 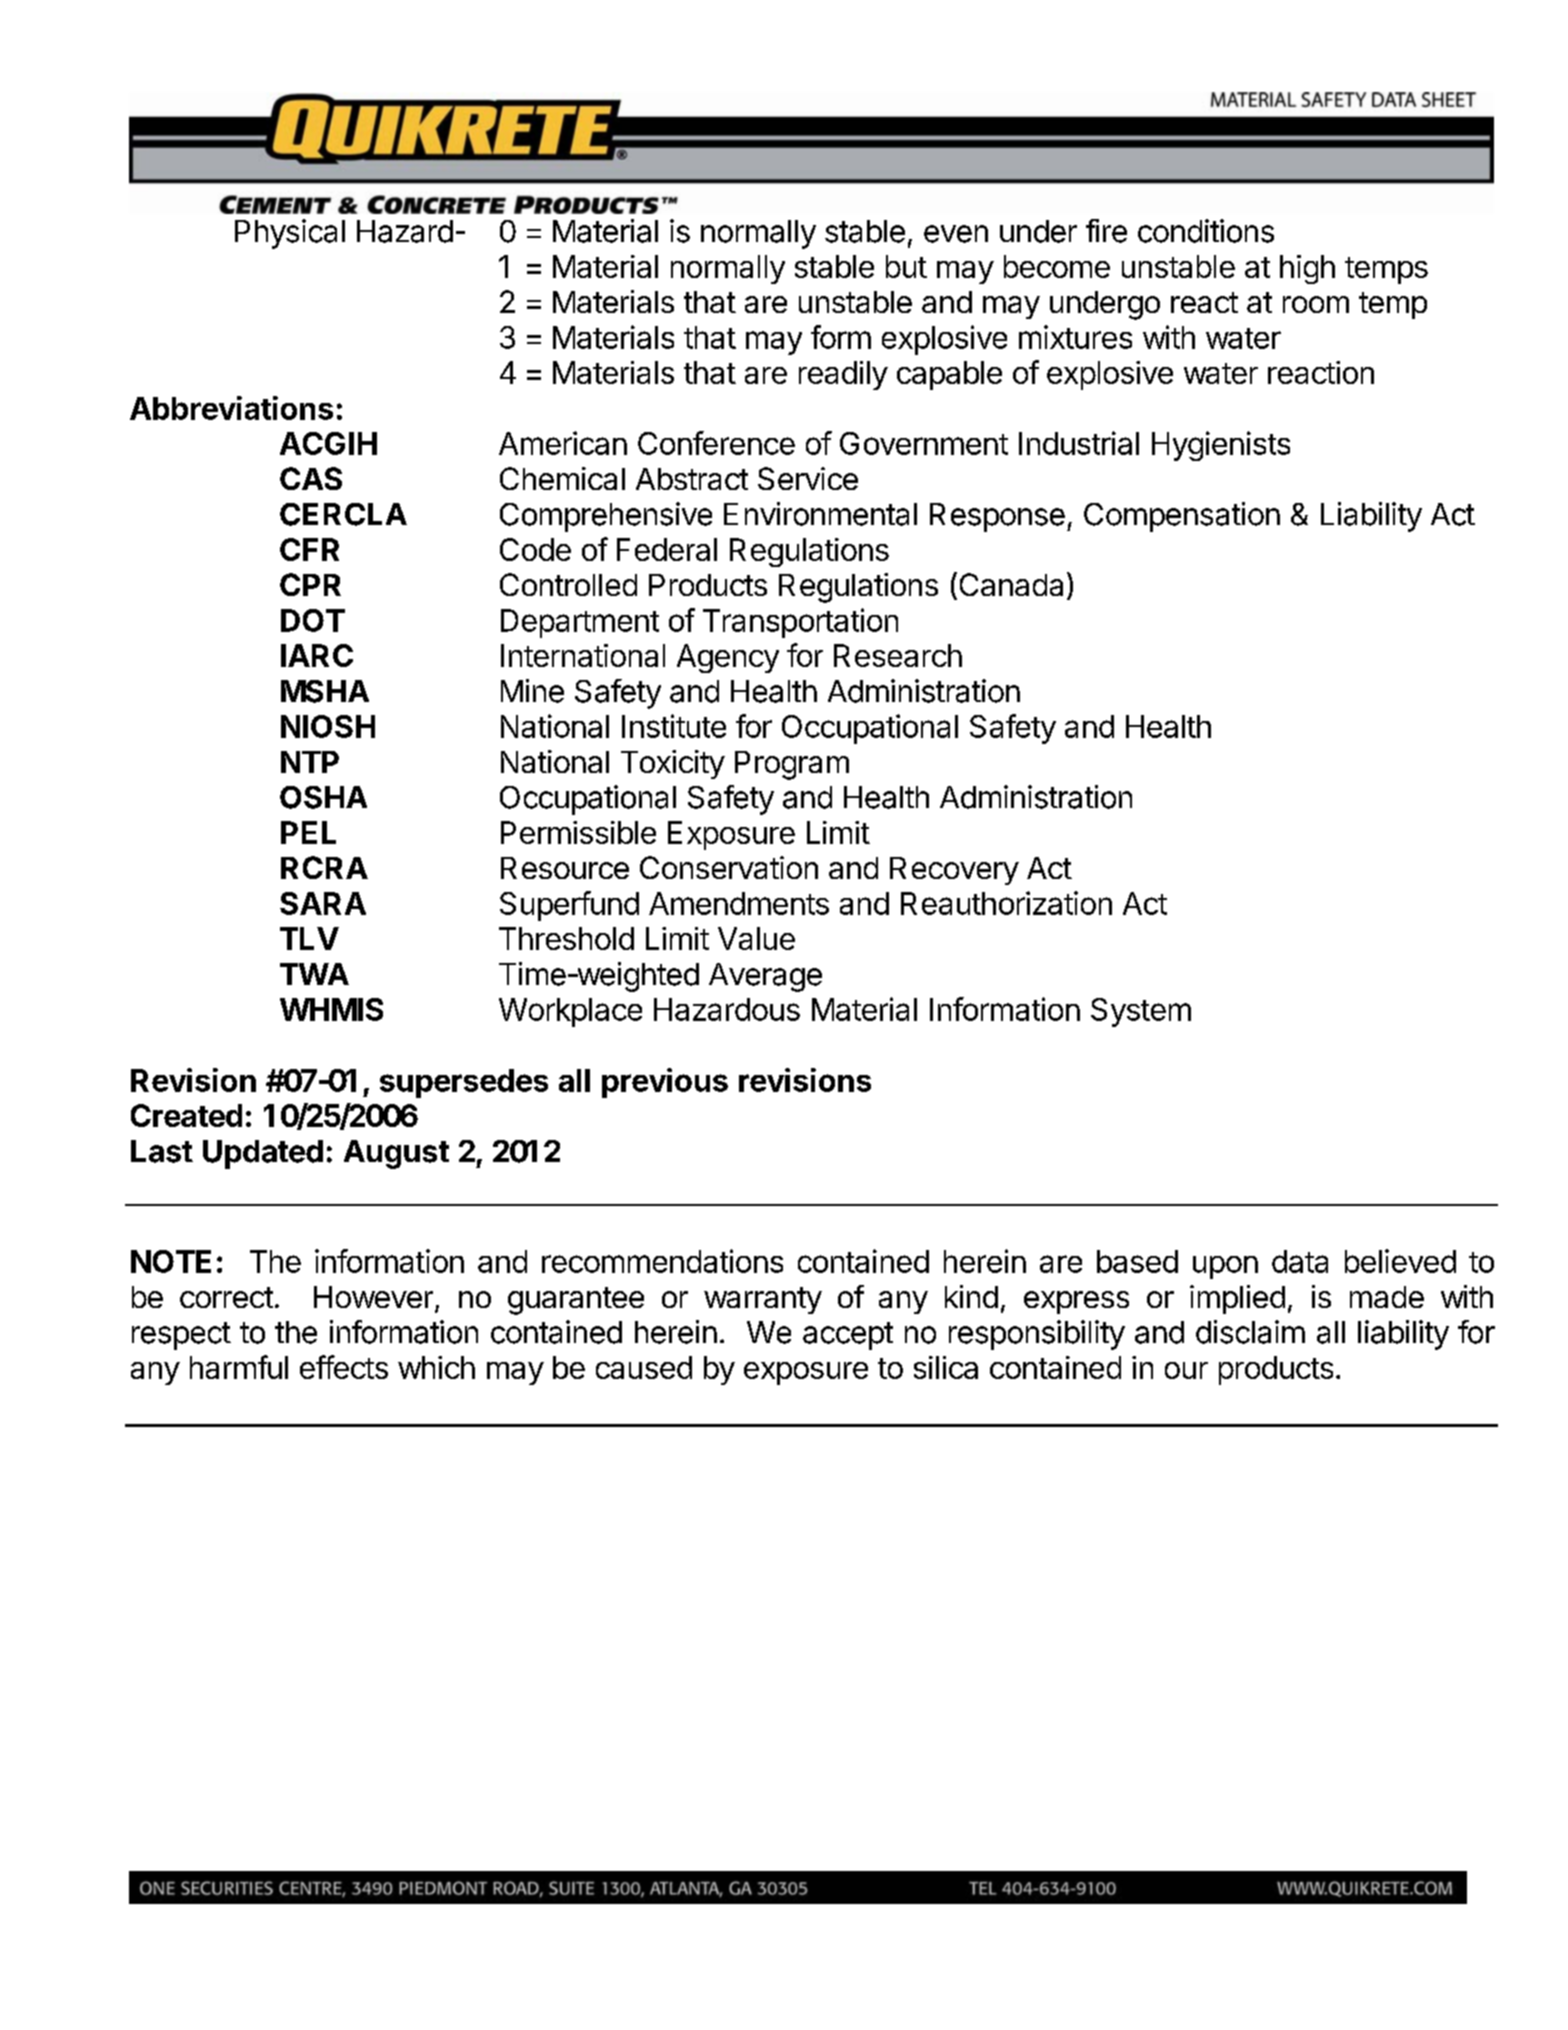 I want to click on CAS, so click(x=311, y=478).
